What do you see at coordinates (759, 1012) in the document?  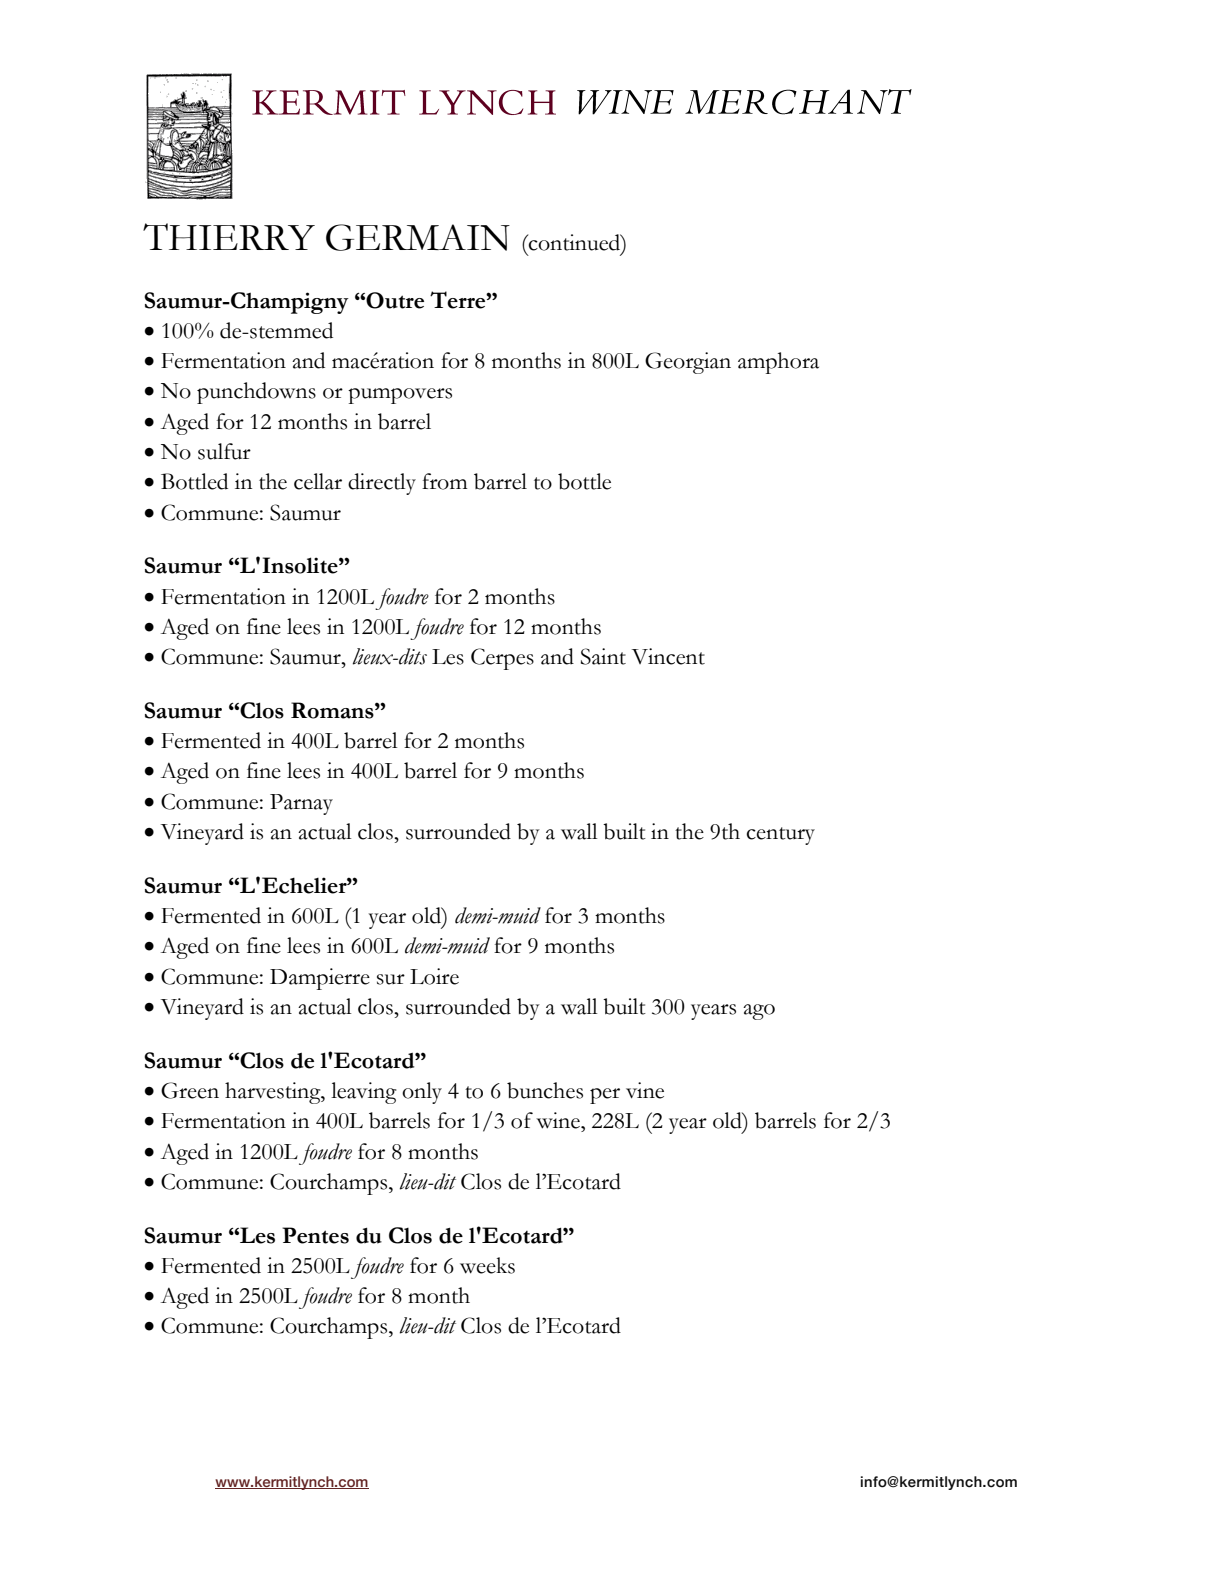 I see `ago` at bounding box center [759, 1012].
